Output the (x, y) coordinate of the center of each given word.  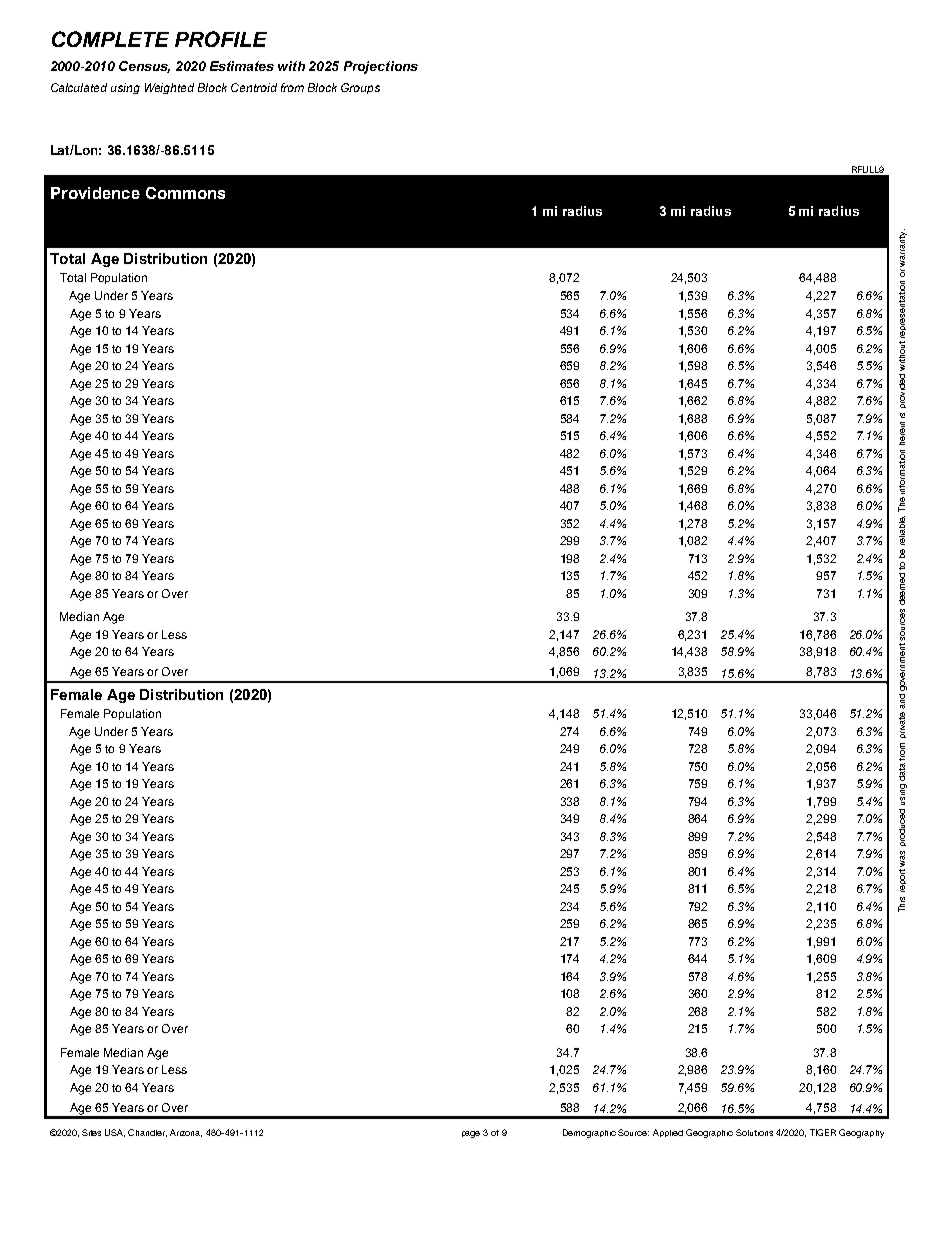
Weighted (169, 88)
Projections (381, 67)
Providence (95, 193)
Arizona (186, 1133)
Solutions (754, 1132)
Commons (185, 193)
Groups (360, 88)
